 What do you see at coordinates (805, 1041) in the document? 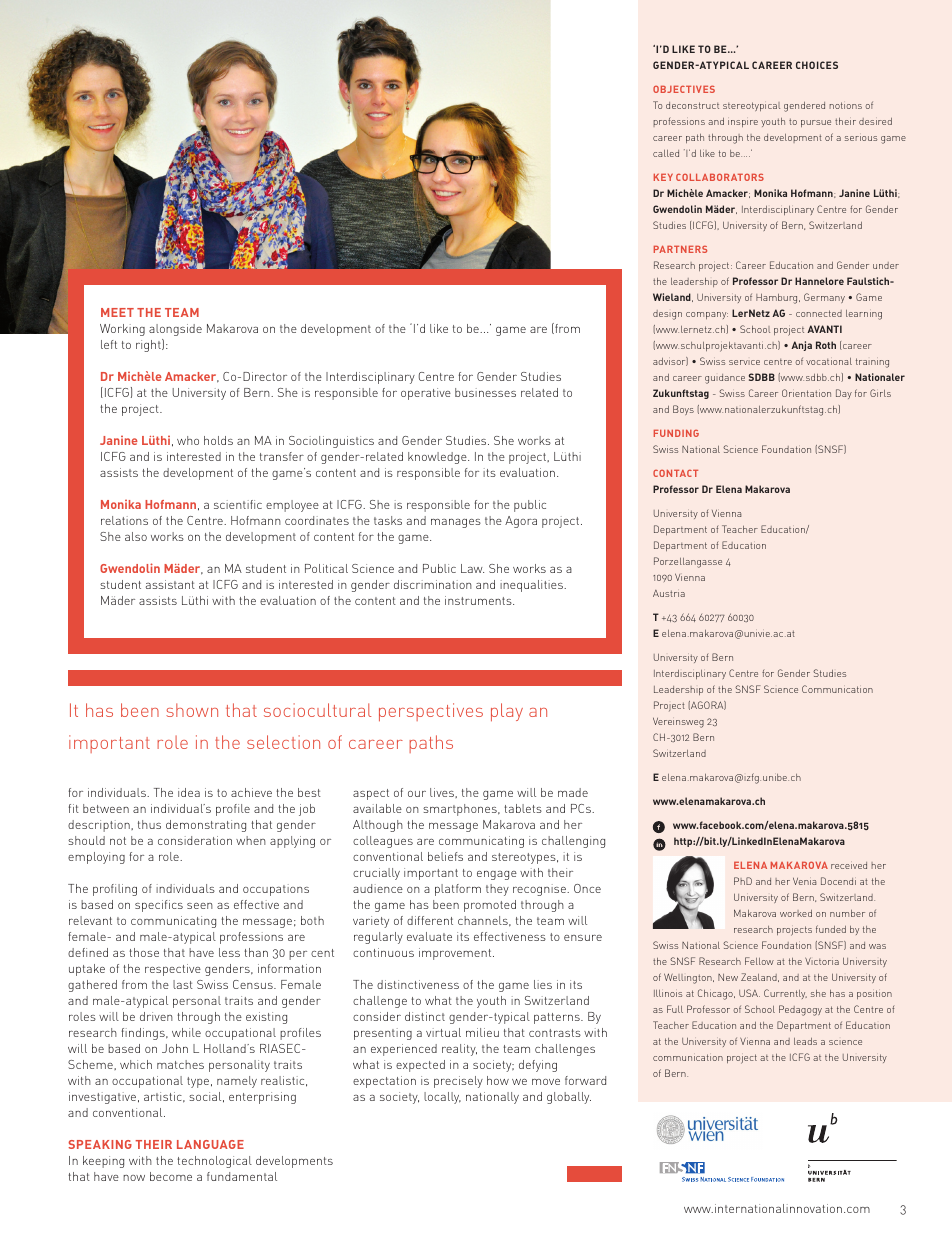
I see `leads` at bounding box center [805, 1041].
